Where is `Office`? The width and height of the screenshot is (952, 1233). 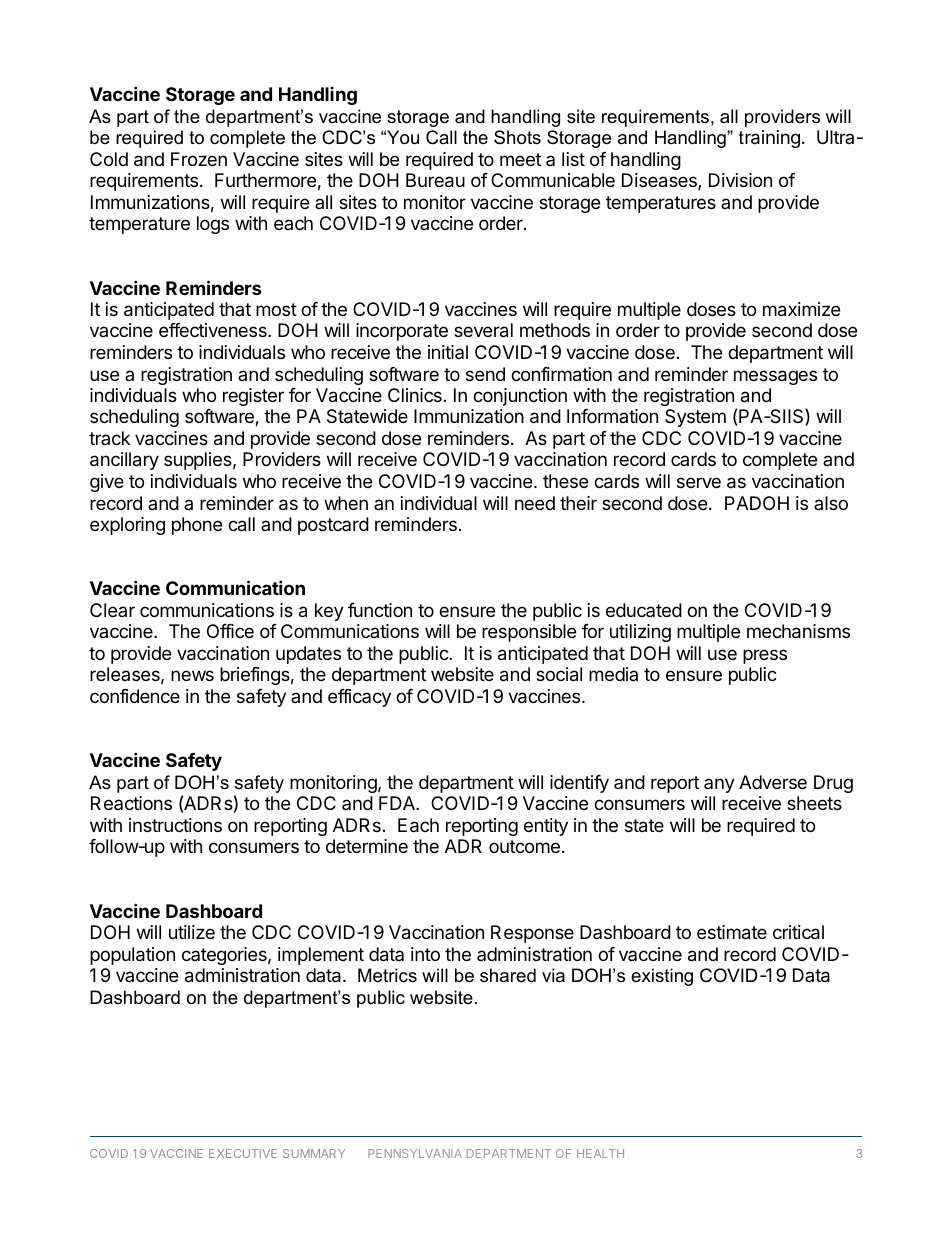 Office is located at coordinates (230, 631).
